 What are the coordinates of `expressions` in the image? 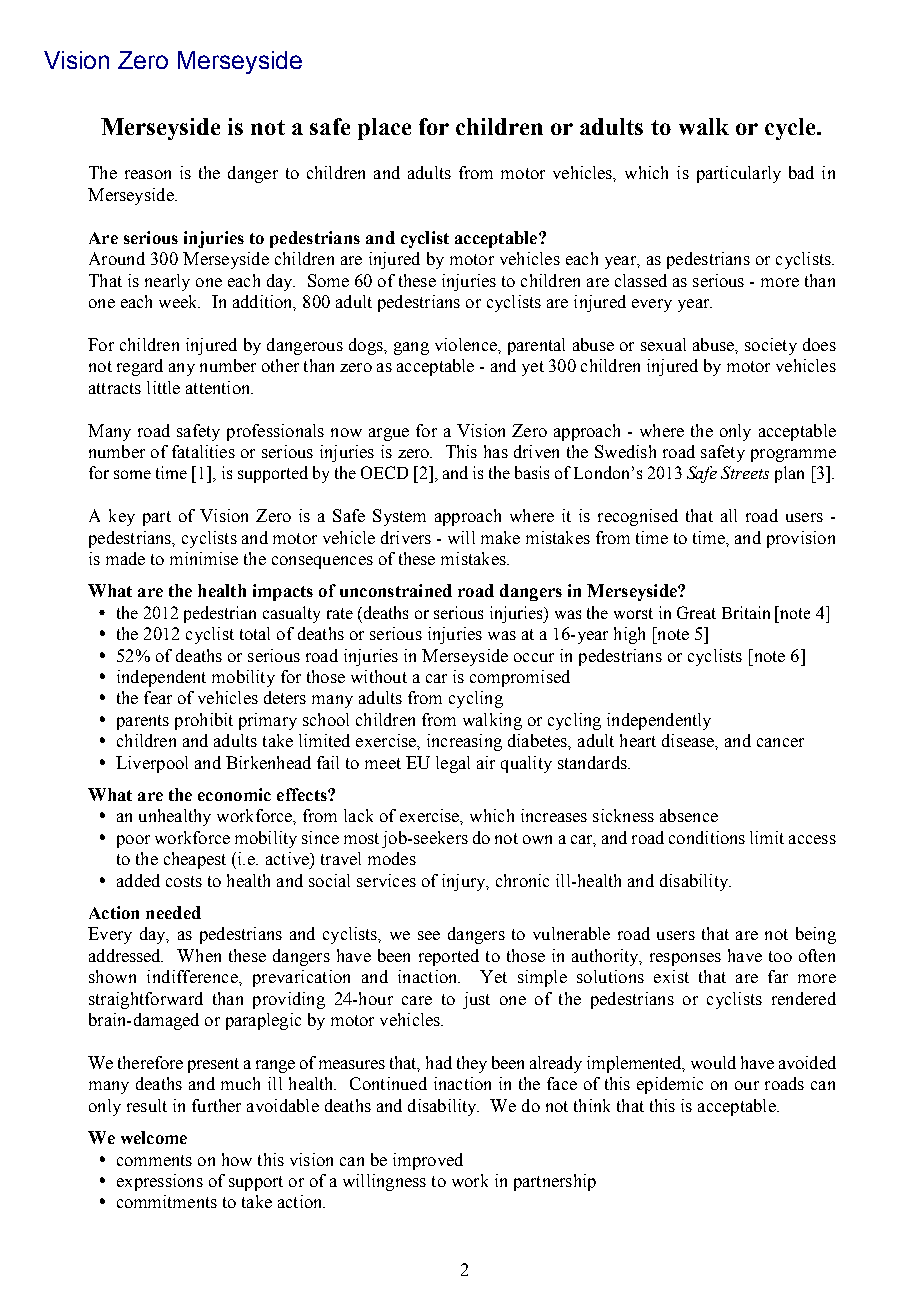 It's located at (160, 1182).
